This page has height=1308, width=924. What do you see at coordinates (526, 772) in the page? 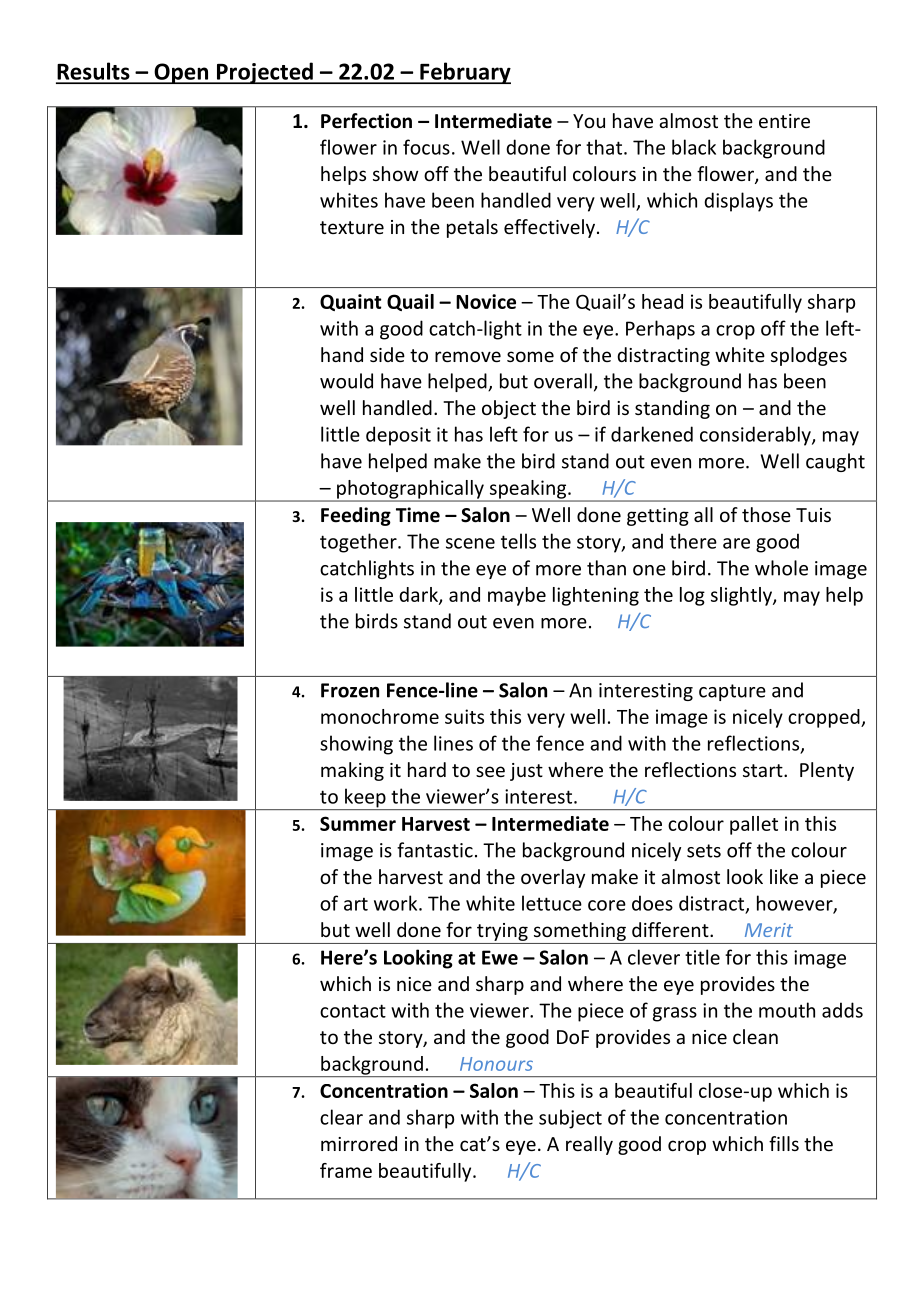
I see `just` at bounding box center [526, 772].
